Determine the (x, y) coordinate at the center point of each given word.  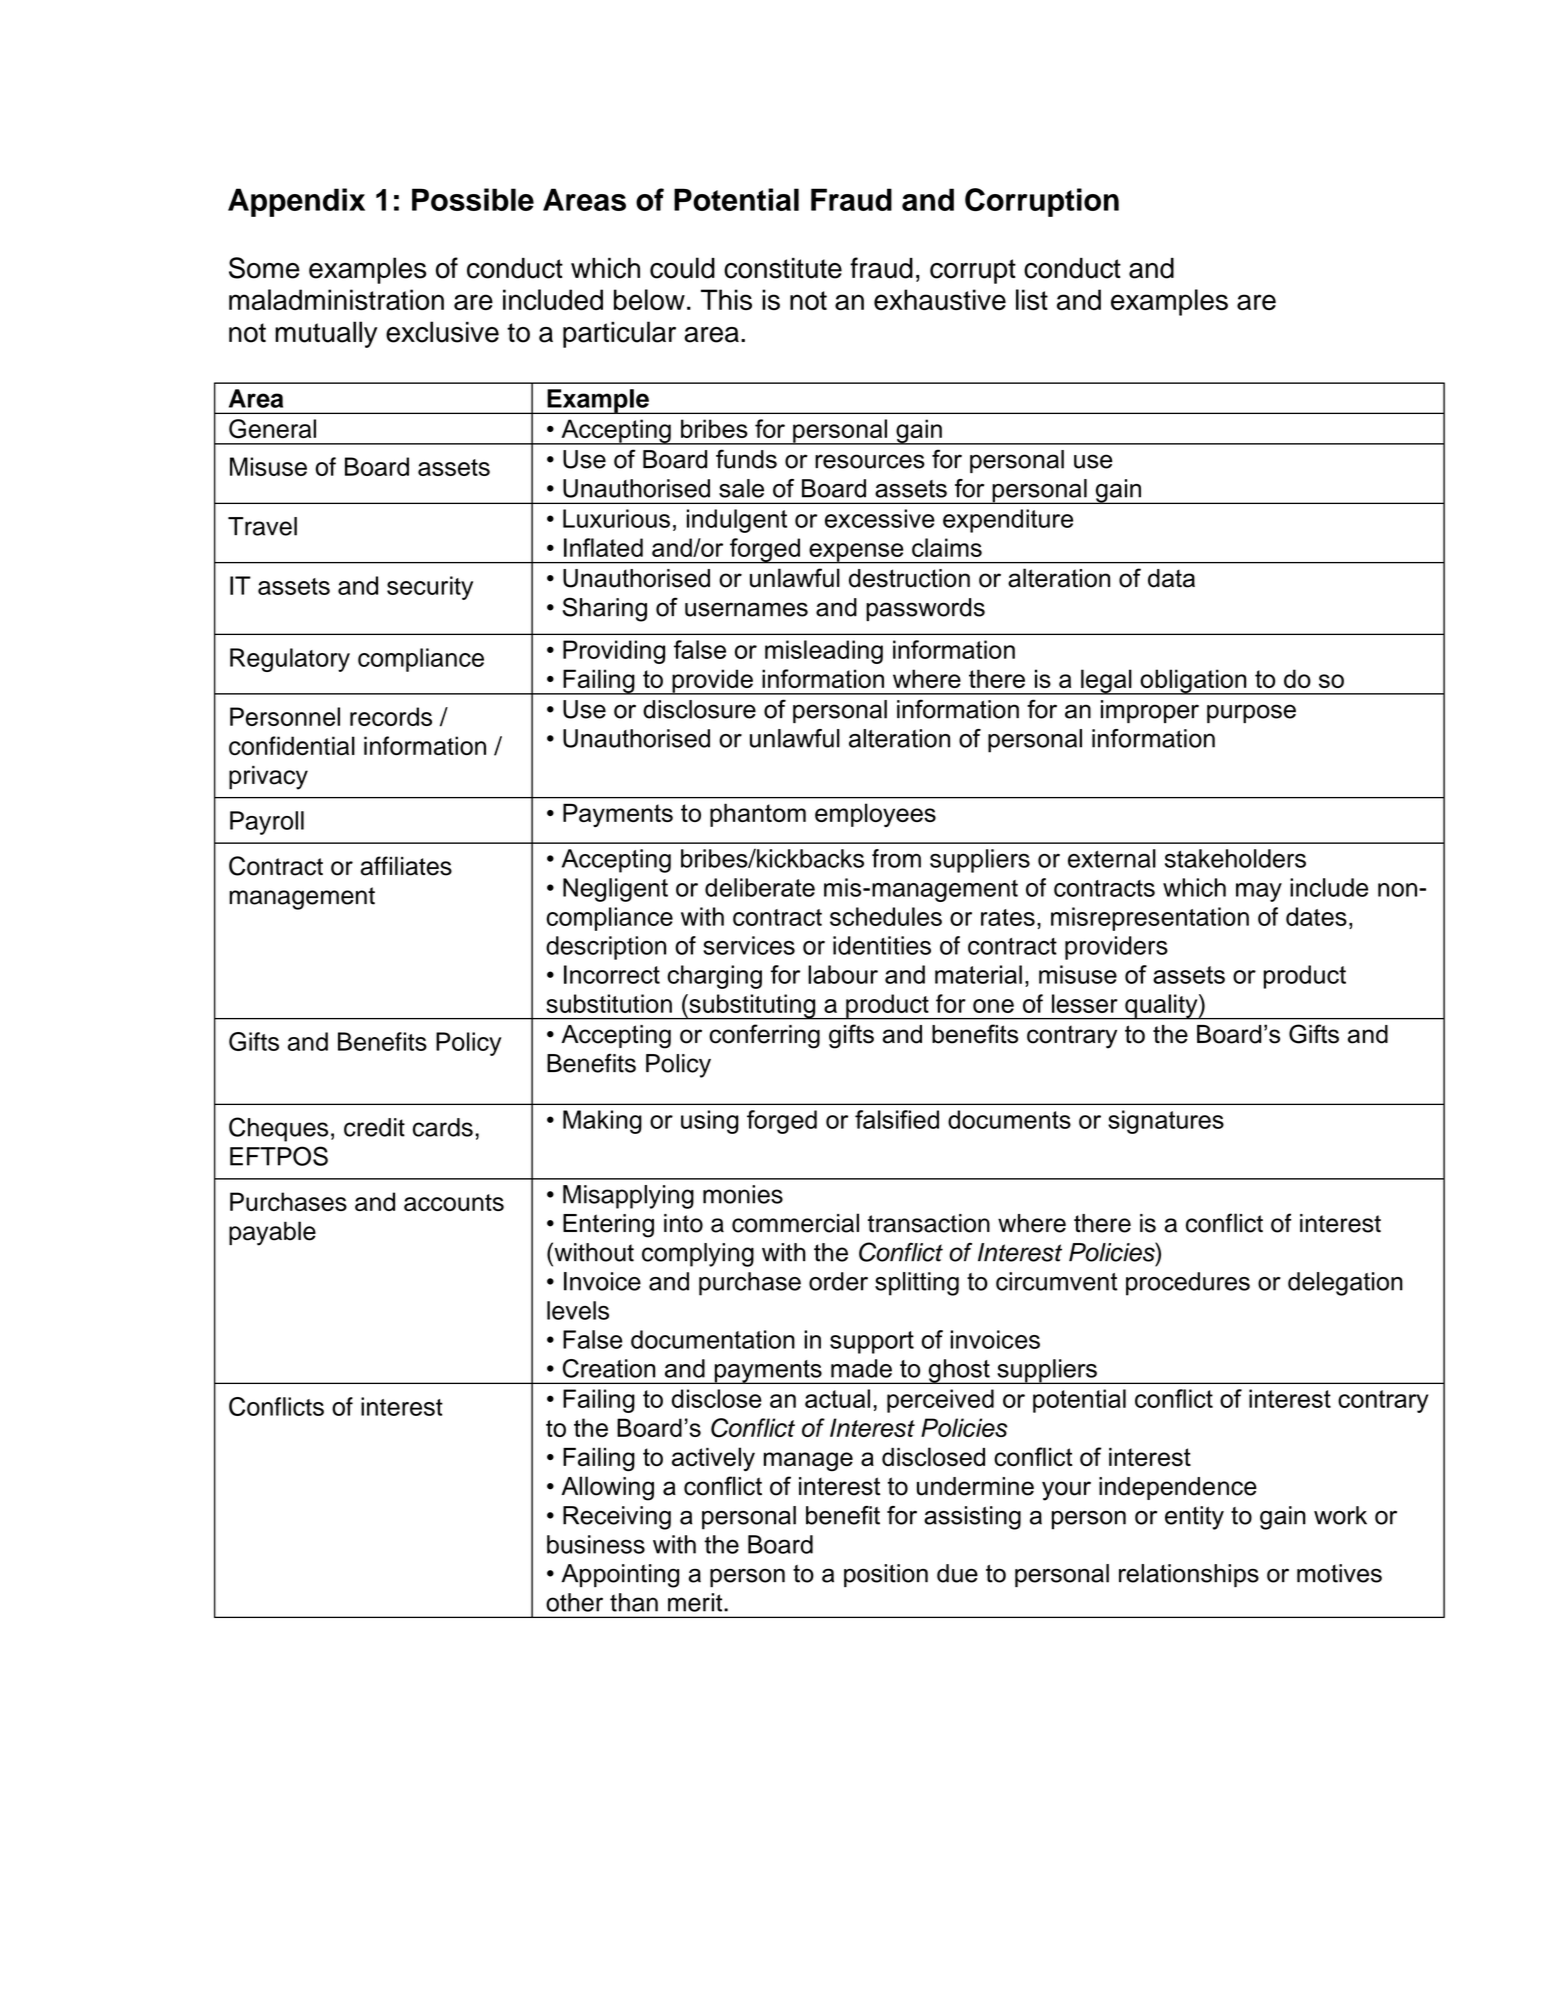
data (1171, 578)
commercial (795, 1223)
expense (856, 553)
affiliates (406, 866)
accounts (454, 1202)
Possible (473, 199)
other (574, 1602)
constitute (783, 268)
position (886, 1575)
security (430, 588)
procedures (1188, 1284)
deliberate (760, 887)
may (1259, 892)
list (1032, 299)
